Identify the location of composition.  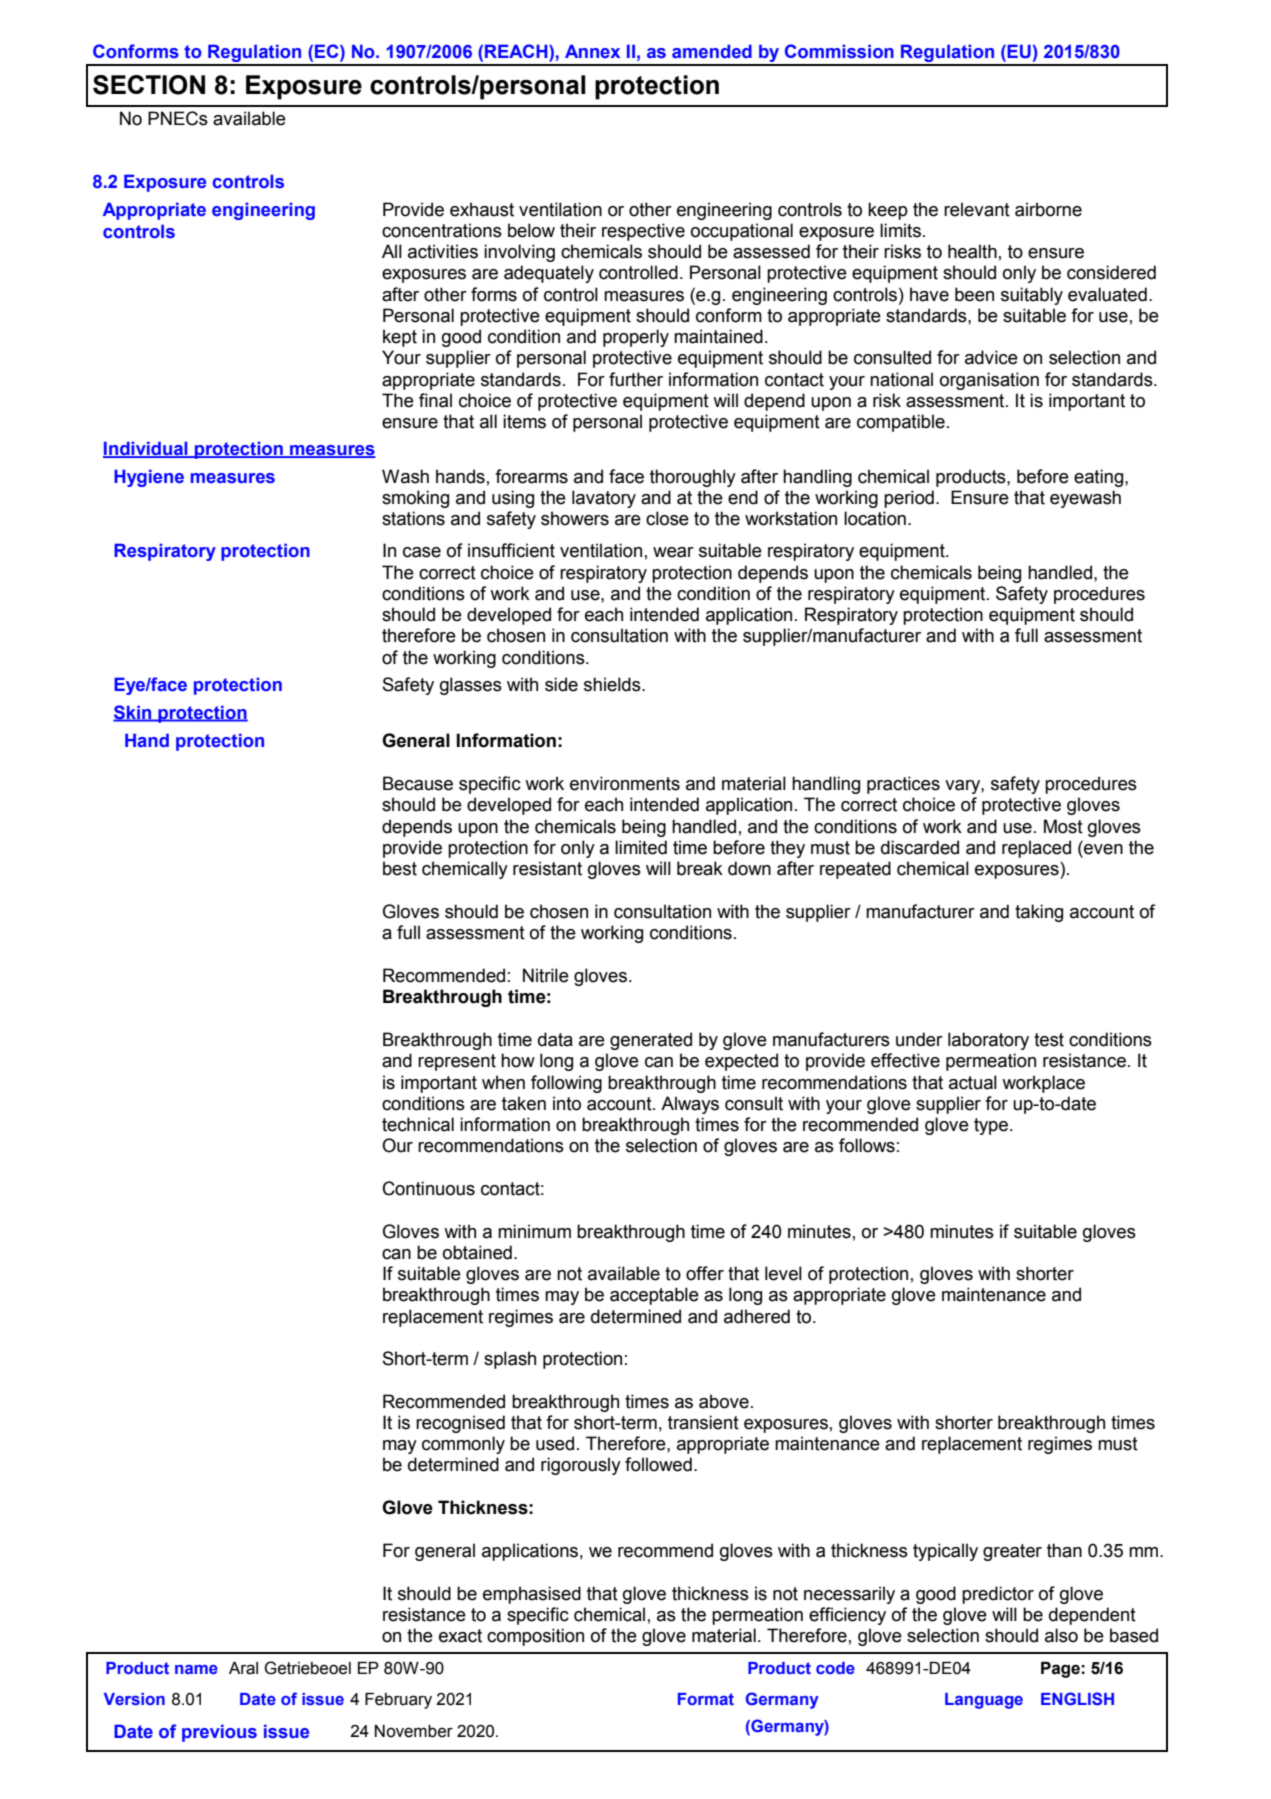
(535, 1637).
